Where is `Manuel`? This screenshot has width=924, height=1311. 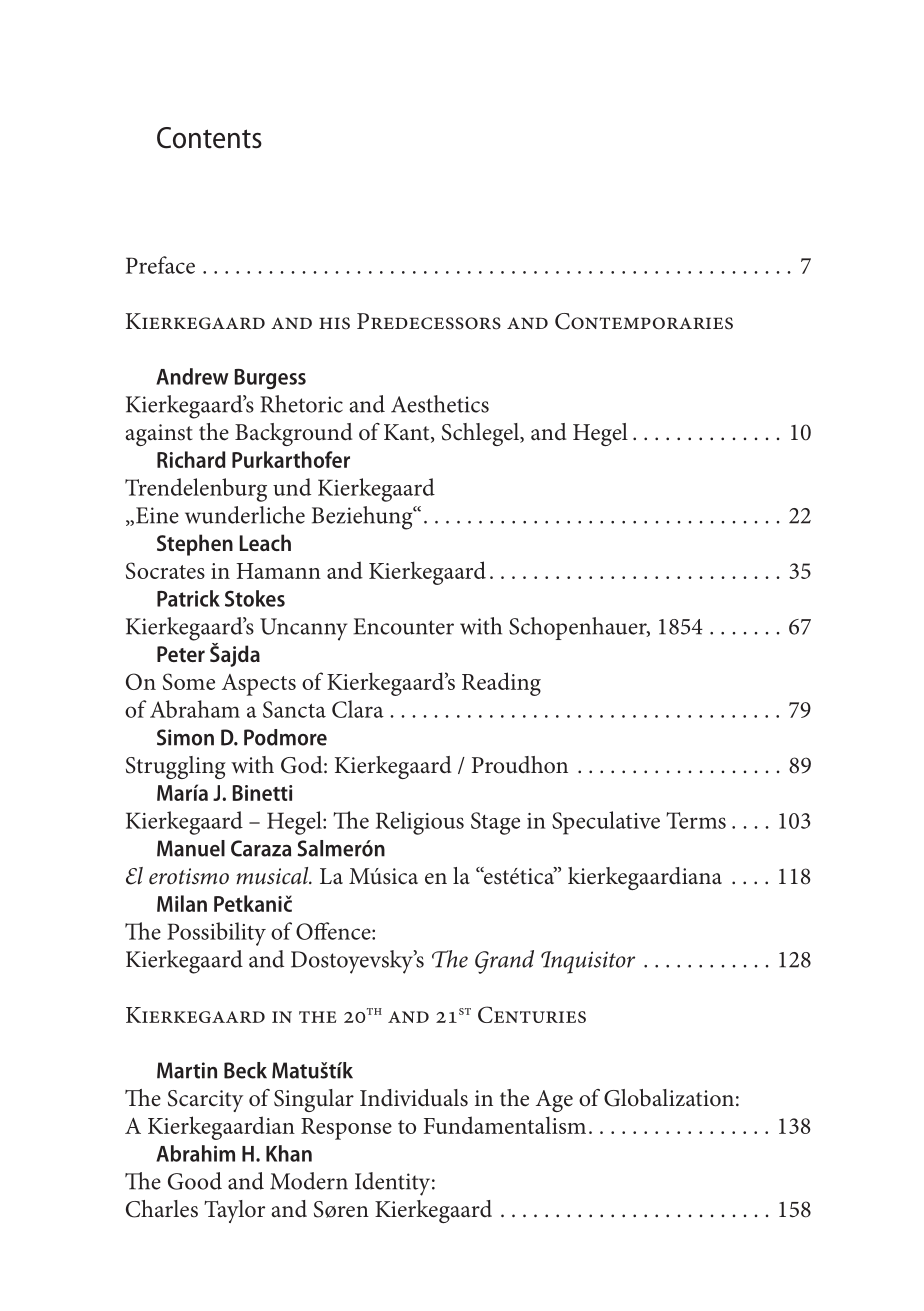 Manuel is located at coordinates (191, 848).
